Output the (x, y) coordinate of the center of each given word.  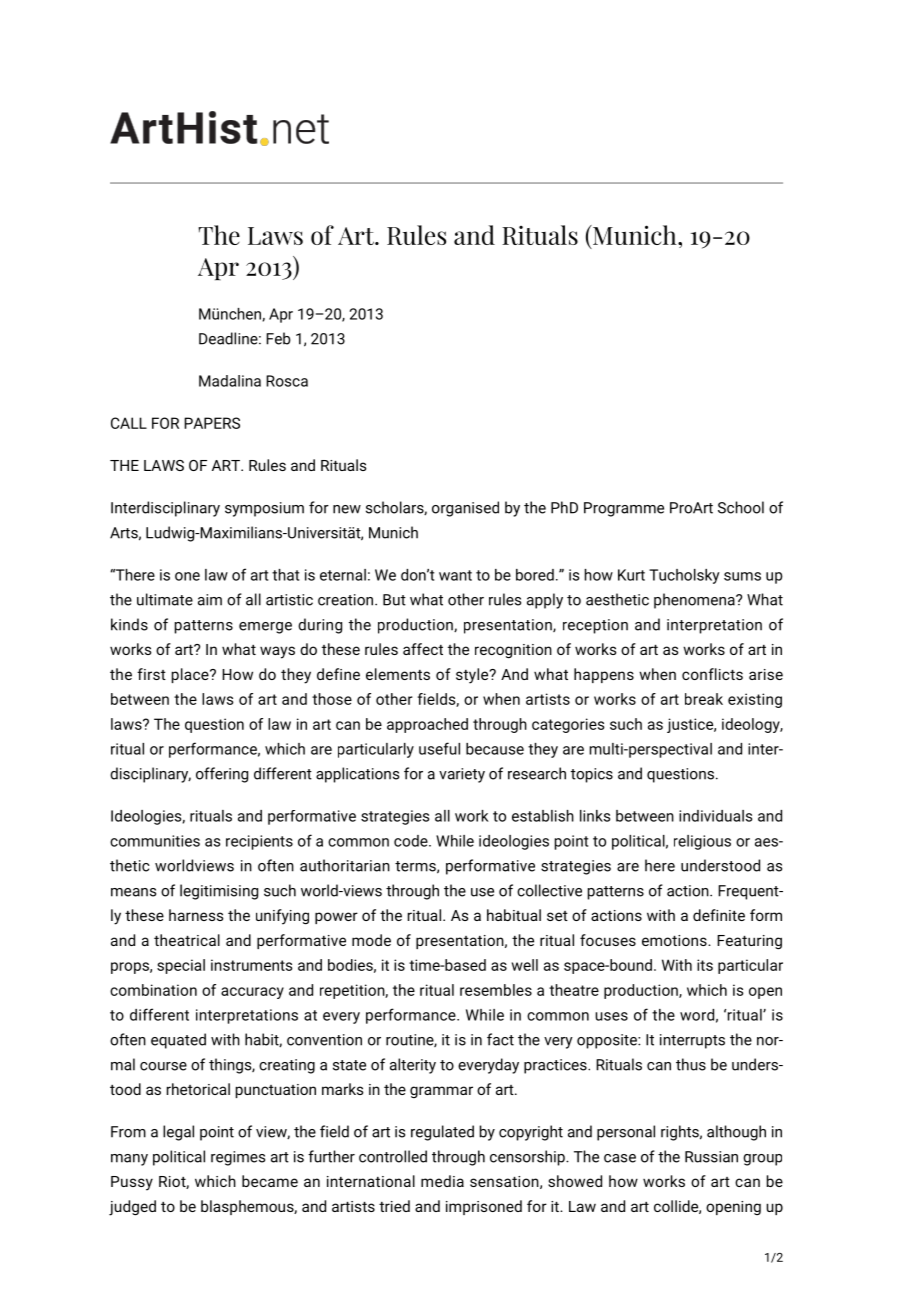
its (705, 965)
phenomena (695, 601)
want (455, 575)
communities (155, 841)
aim (210, 600)
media (442, 1181)
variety (462, 775)
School (741, 507)
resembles (496, 990)
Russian (711, 1157)
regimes (238, 1158)
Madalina (230, 381)
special (181, 966)
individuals (715, 816)
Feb (278, 338)
